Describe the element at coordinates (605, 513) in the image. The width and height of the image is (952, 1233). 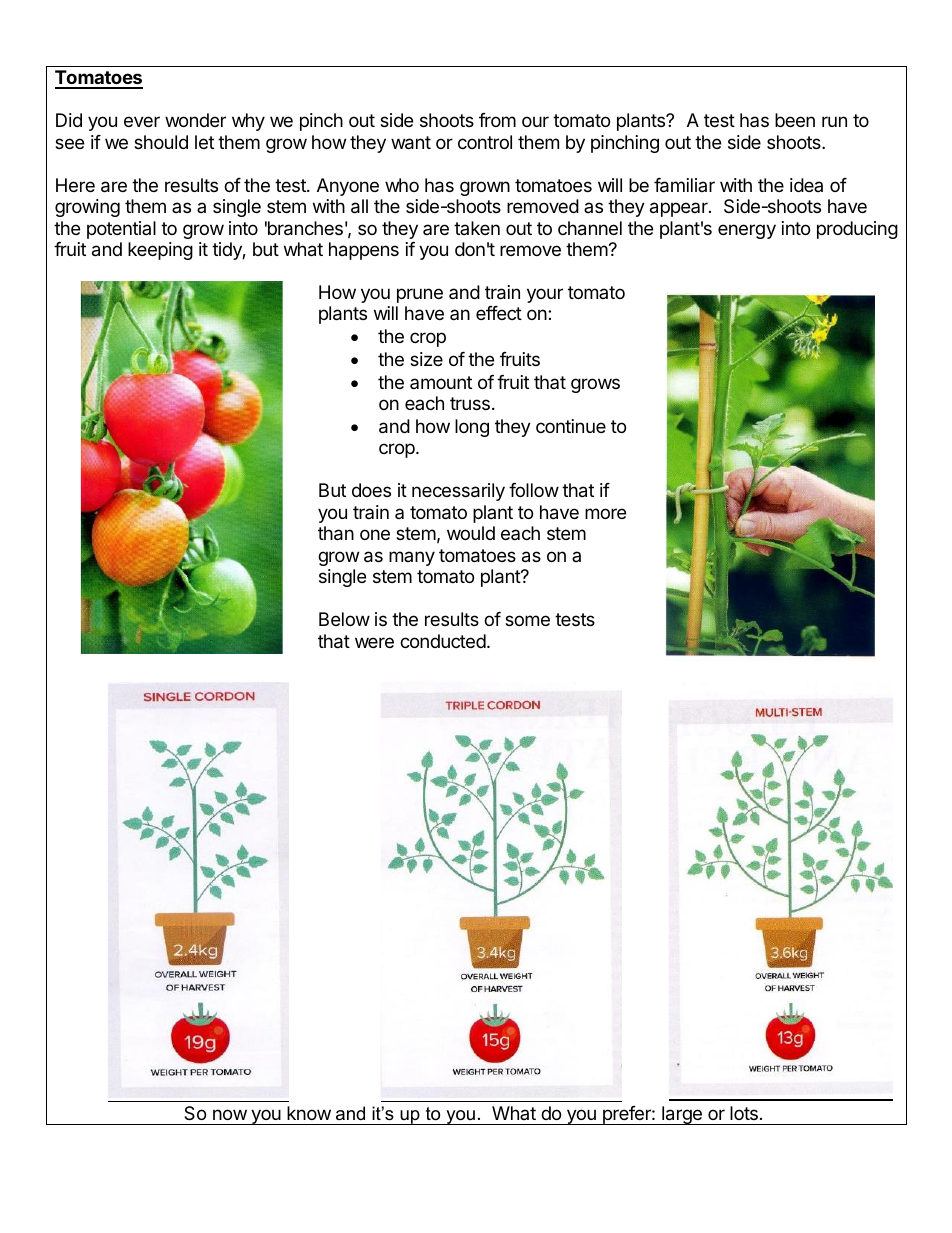
I see `more` at that location.
